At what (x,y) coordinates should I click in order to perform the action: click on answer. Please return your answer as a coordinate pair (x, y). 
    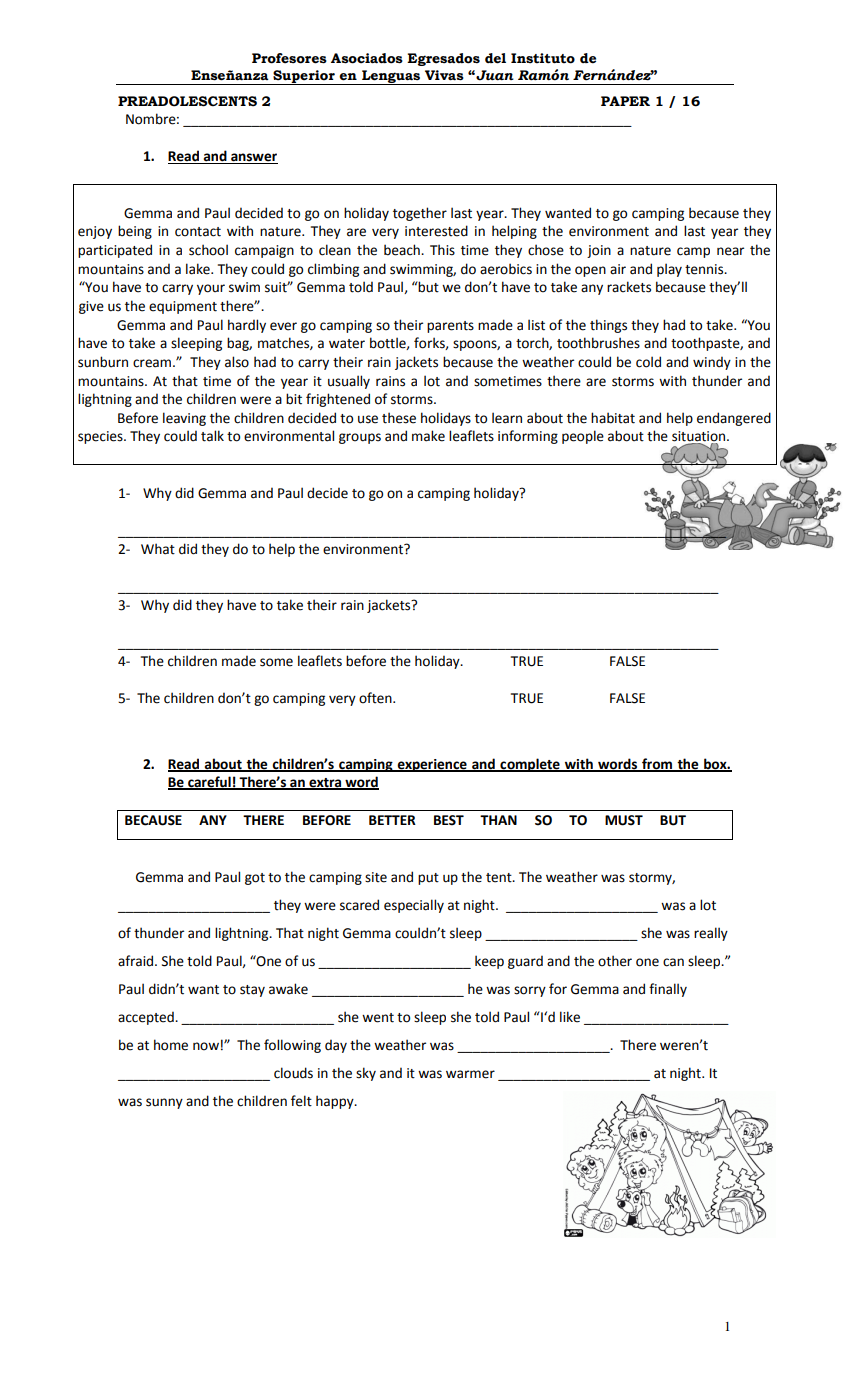
    Looking at the image, I should click on (253, 158).
